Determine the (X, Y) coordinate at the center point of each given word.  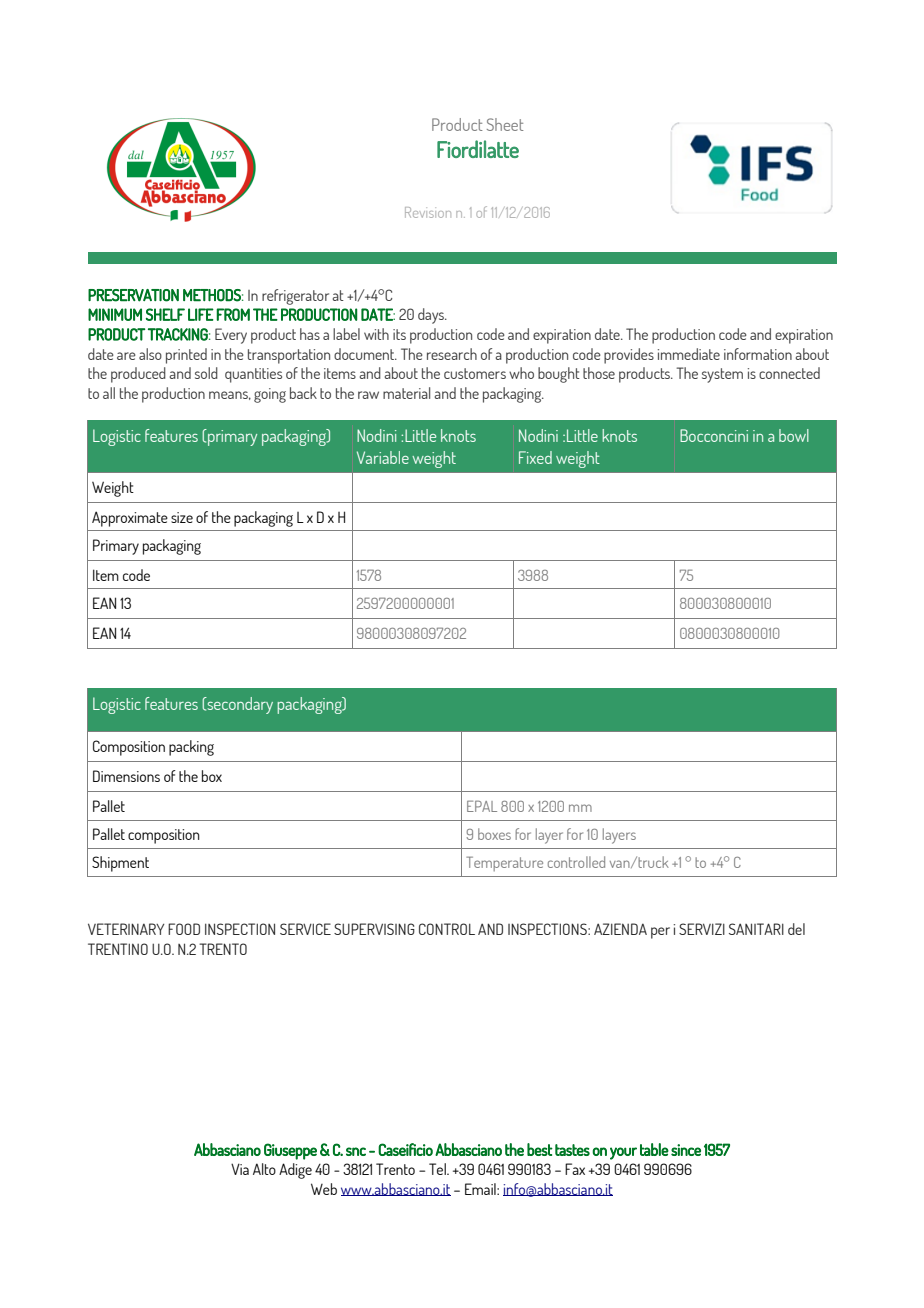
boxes (494, 834)
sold (206, 373)
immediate (689, 354)
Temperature (504, 863)
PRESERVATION (133, 295)
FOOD (184, 929)
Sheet (505, 124)
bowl (794, 435)
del (796, 929)
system (722, 375)
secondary (239, 705)
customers (475, 373)
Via (240, 1169)
